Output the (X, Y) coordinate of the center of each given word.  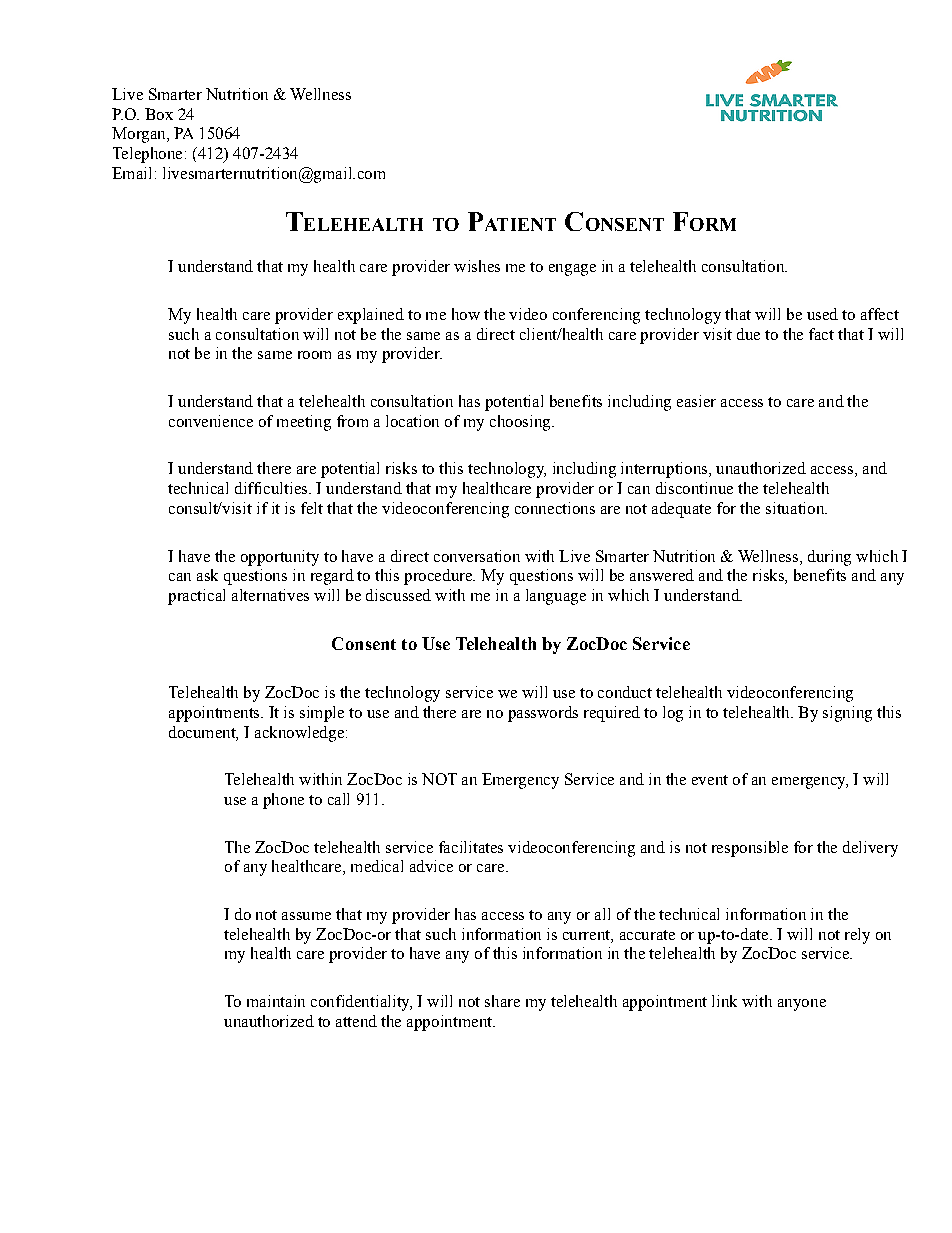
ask (207, 575)
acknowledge (299, 734)
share (502, 1001)
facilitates (471, 847)
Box (159, 114)
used (822, 314)
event (710, 780)
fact (821, 334)
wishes (477, 266)
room (314, 355)
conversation (477, 556)
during (829, 558)
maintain (276, 1001)
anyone (802, 1005)
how (466, 314)
